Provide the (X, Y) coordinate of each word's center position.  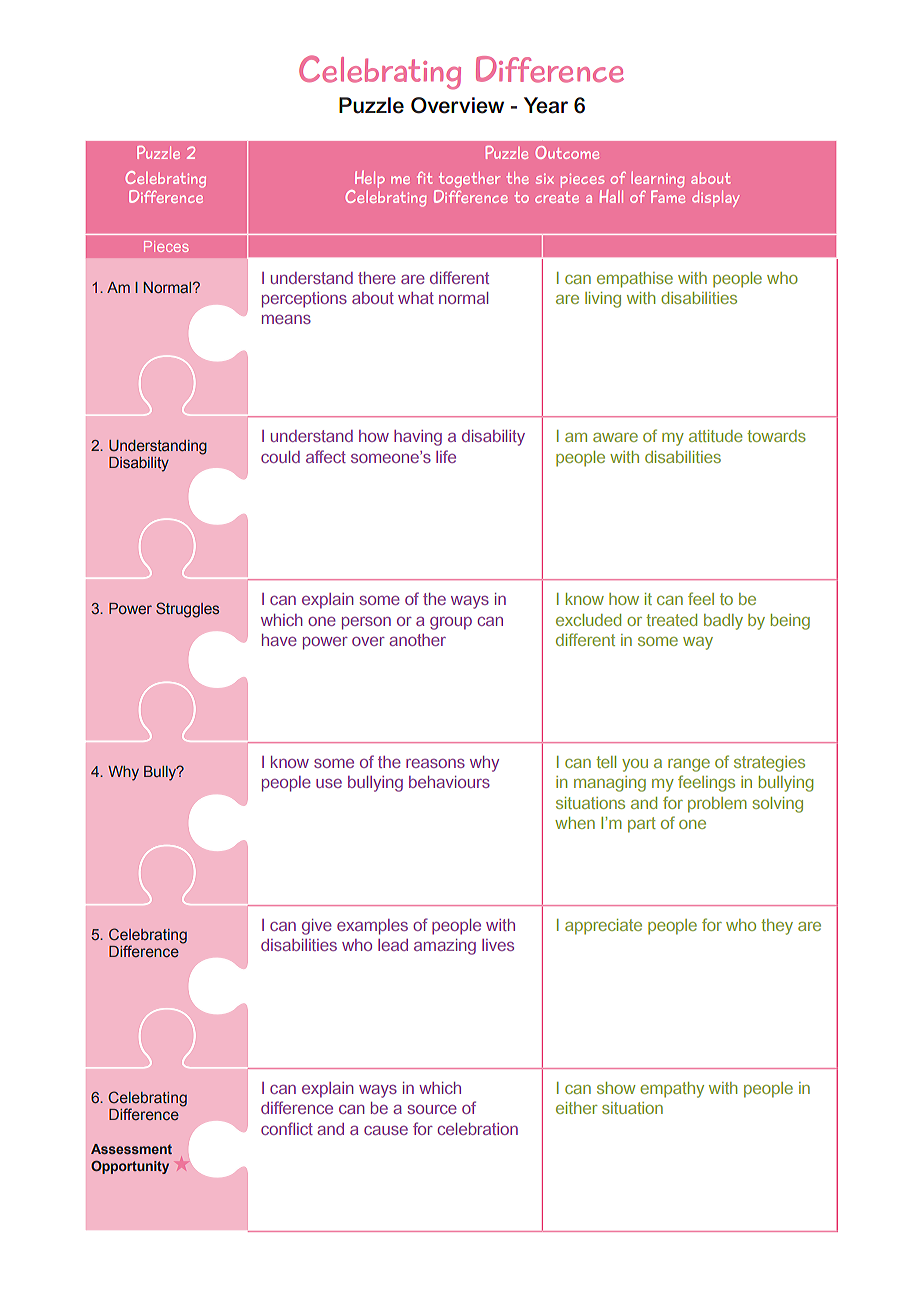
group (451, 623)
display (716, 198)
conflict (287, 1128)
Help (368, 181)
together (468, 181)
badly (723, 622)
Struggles (187, 610)
